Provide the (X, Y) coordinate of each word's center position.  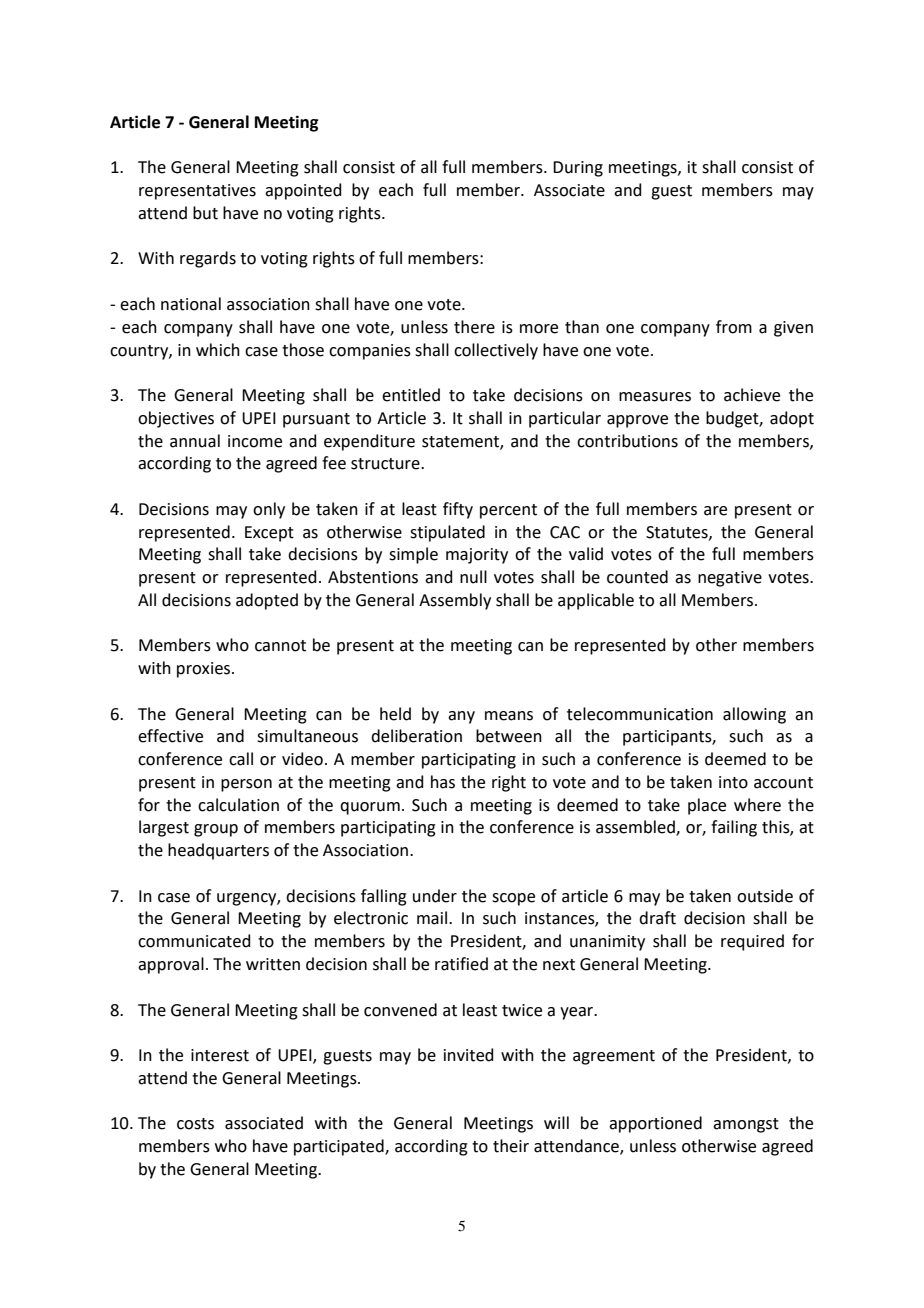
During (578, 169)
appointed (303, 191)
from (734, 327)
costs (195, 1124)
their (511, 1146)
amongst (746, 1125)
